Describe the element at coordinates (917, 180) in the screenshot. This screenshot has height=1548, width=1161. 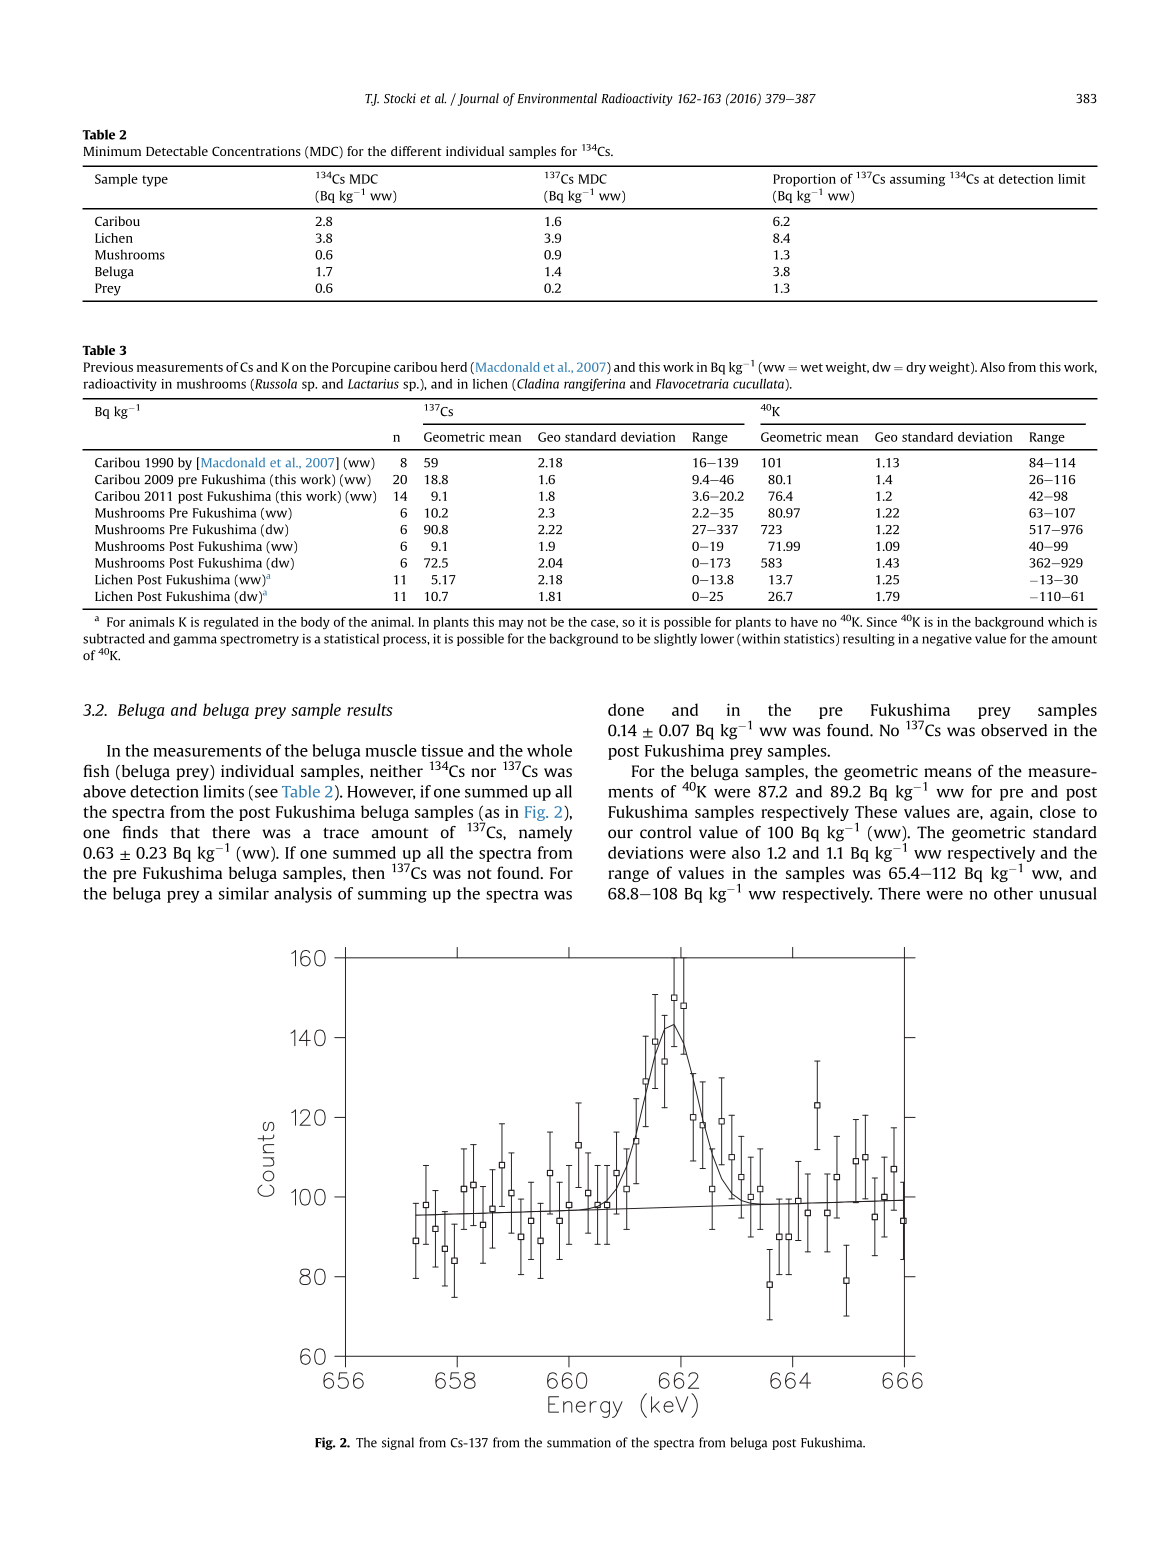
I see `assuming` at that location.
